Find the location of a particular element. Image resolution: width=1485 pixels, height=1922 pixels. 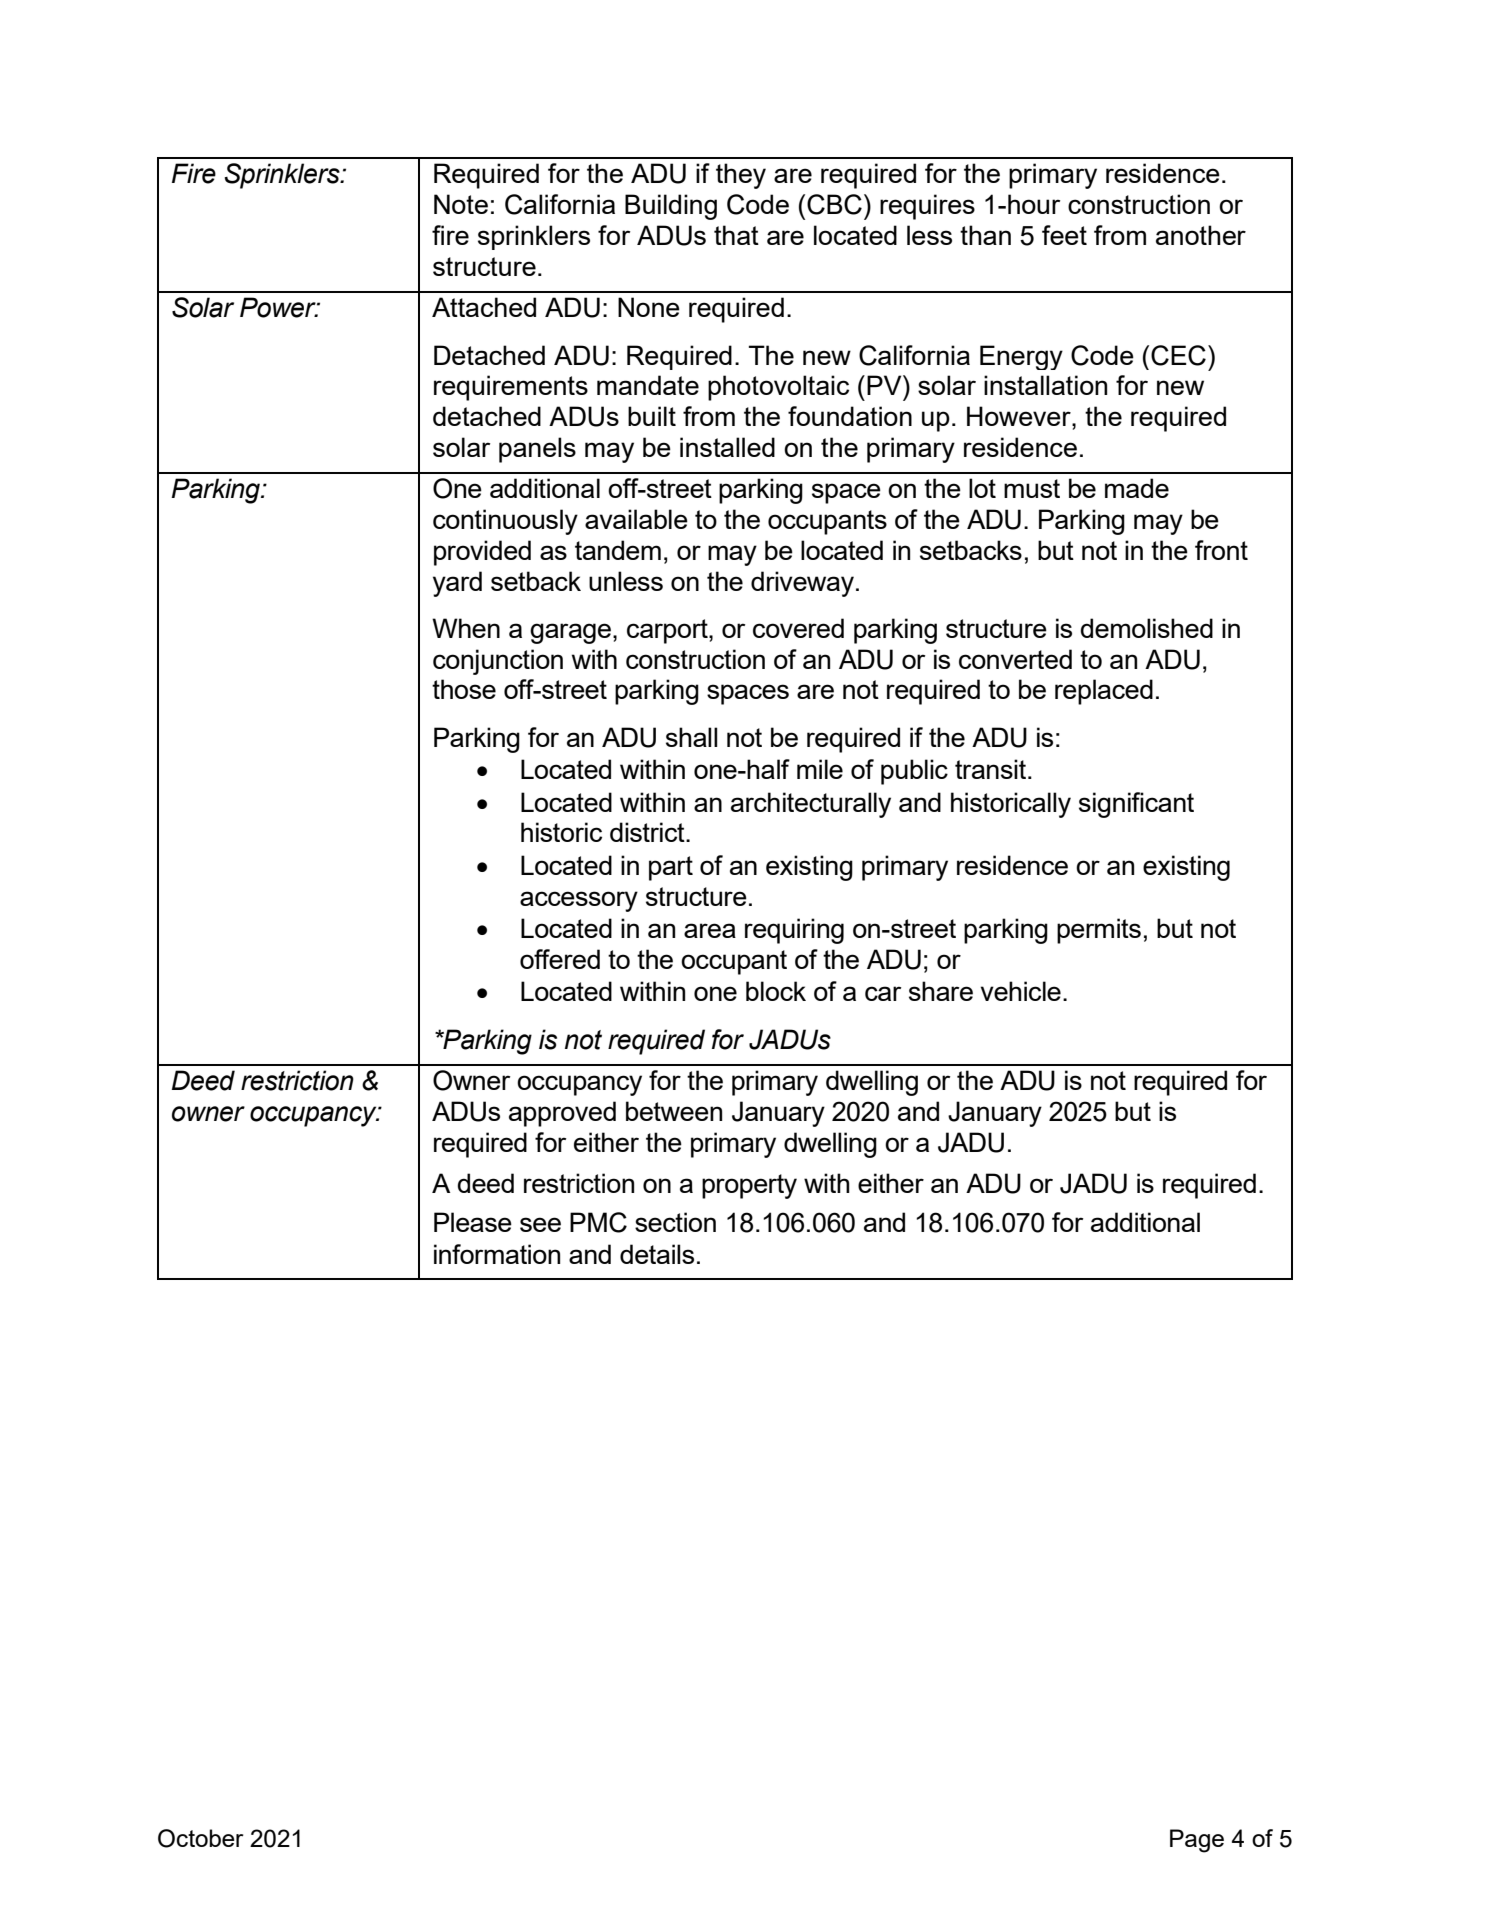

vehicle is located at coordinates (1021, 991).
